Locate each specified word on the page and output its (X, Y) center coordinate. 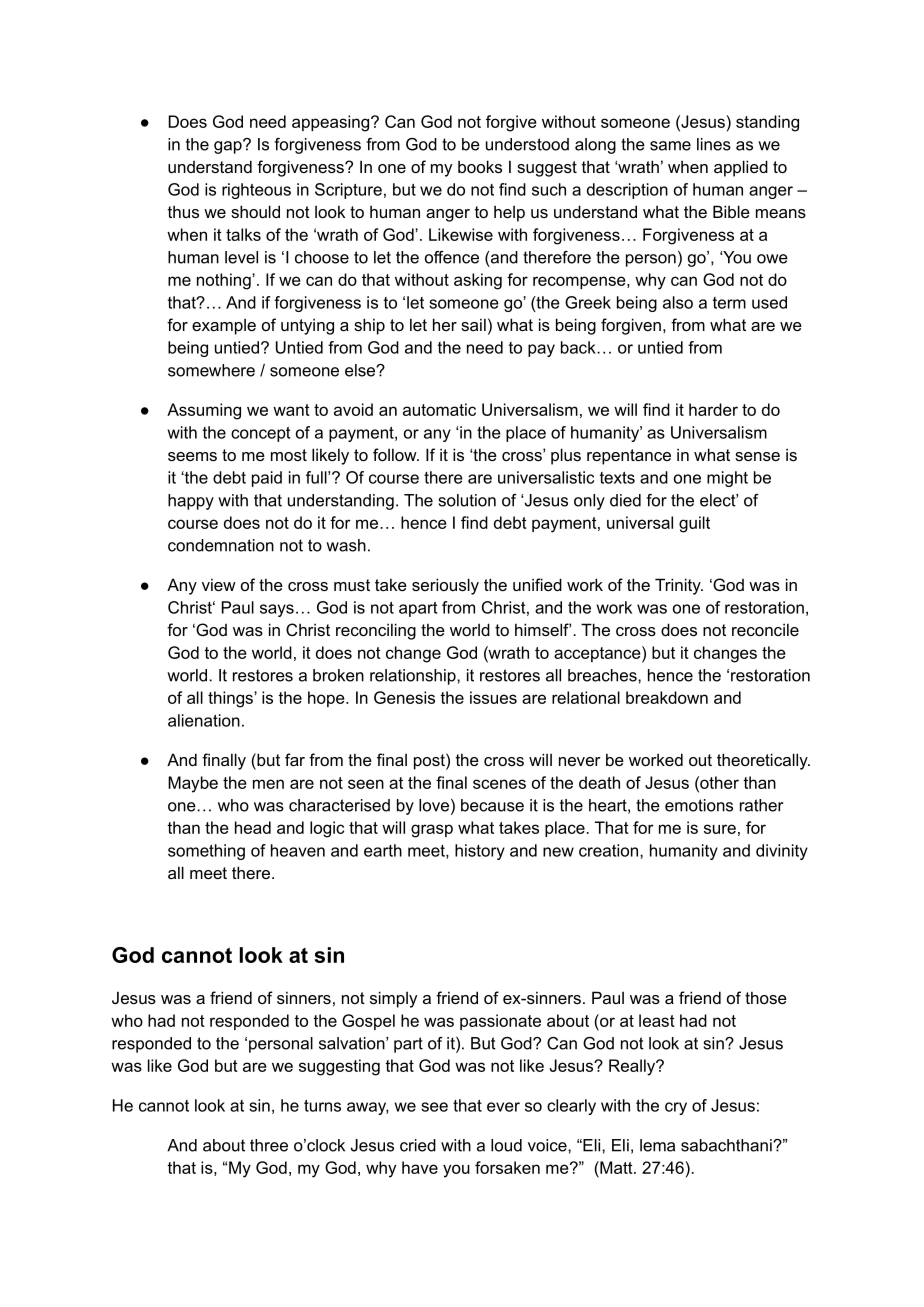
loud (506, 1145)
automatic (439, 409)
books (480, 166)
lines (714, 144)
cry (676, 1108)
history (480, 852)
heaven (298, 850)
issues (493, 697)
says (277, 610)
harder (713, 409)
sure (720, 829)
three (269, 1145)
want (291, 410)
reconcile (765, 629)
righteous (256, 191)
